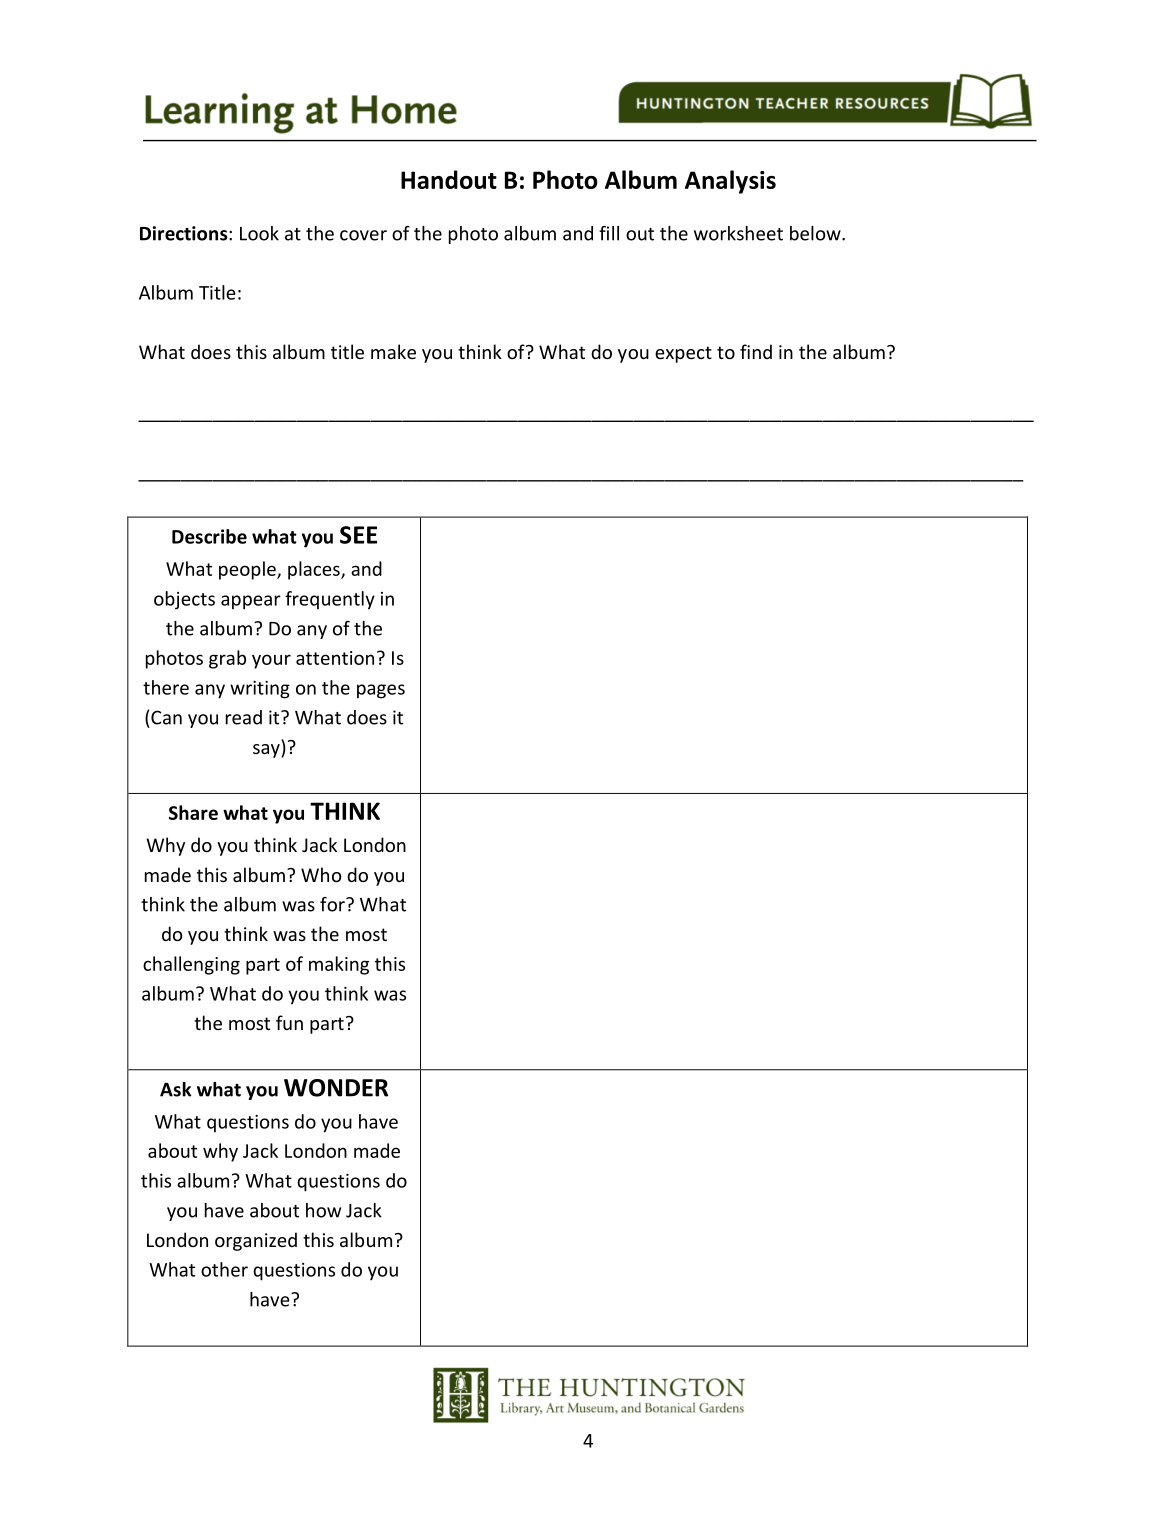  I want to click on appear, so click(251, 602).
